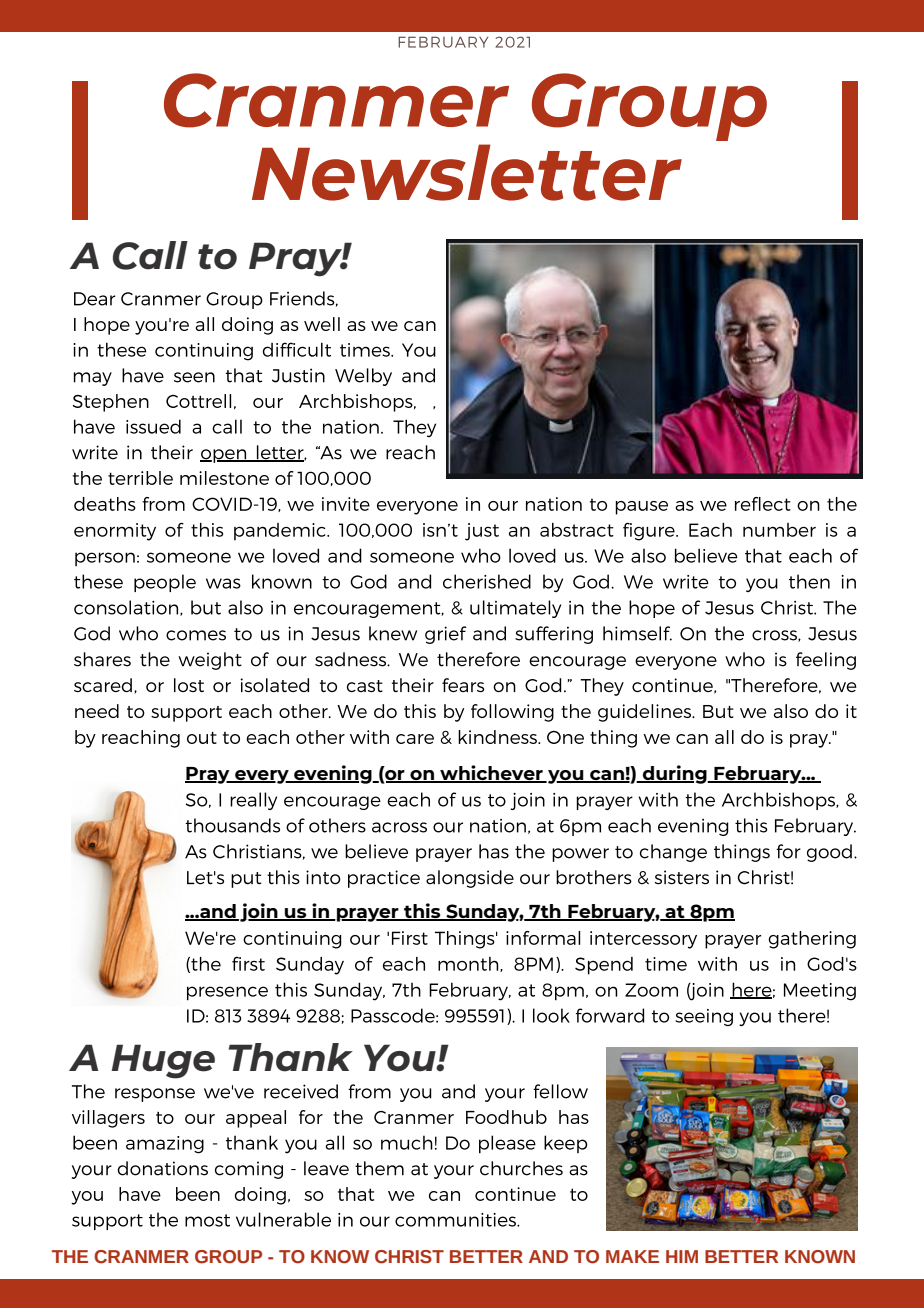 The image size is (924, 1308). Describe the element at coordinates (491, 774) in the screenshot. I see `whichever` at that location.
